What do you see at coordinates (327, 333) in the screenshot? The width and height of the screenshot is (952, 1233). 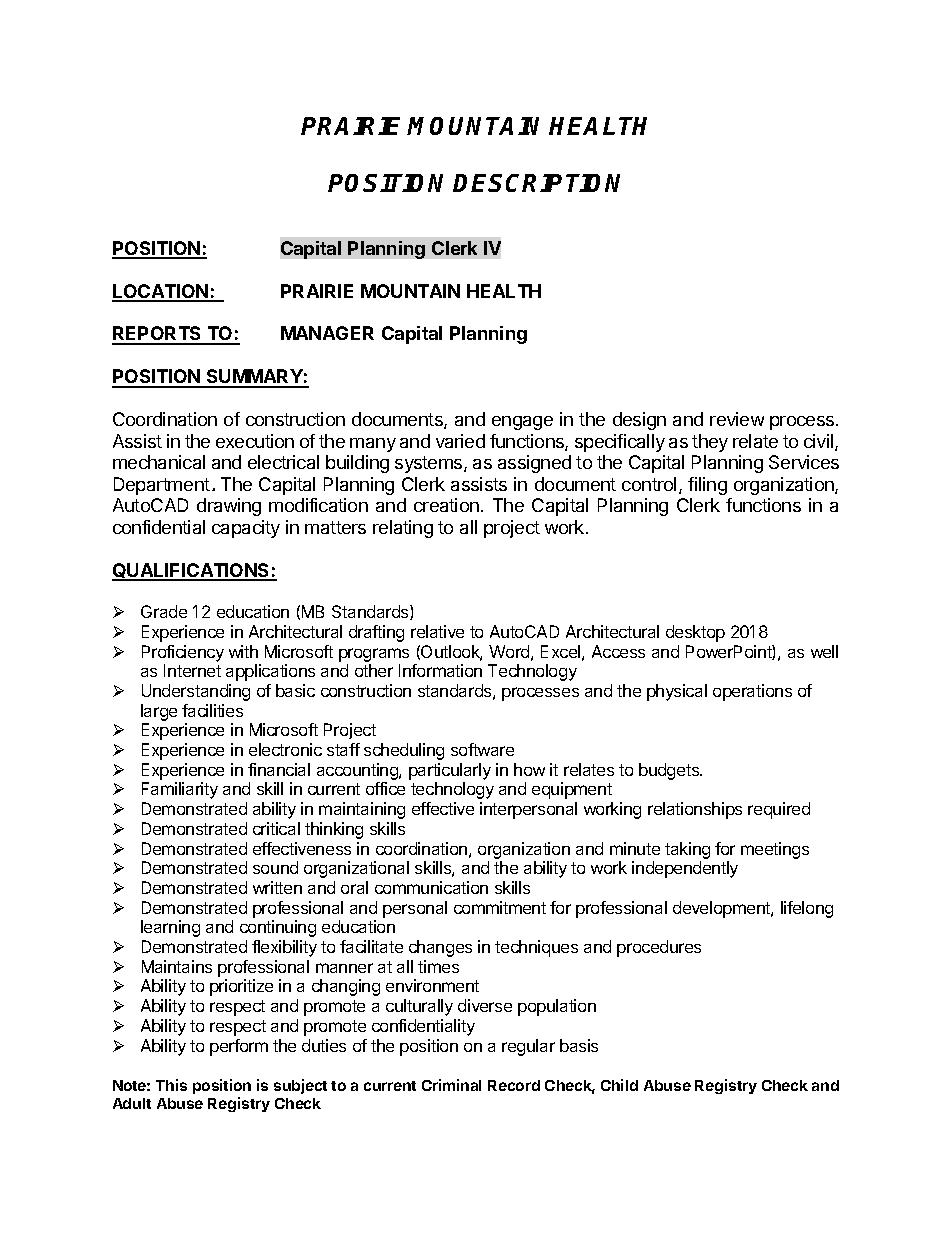 I see `MANAGER` at bounding box center [327, 333].
